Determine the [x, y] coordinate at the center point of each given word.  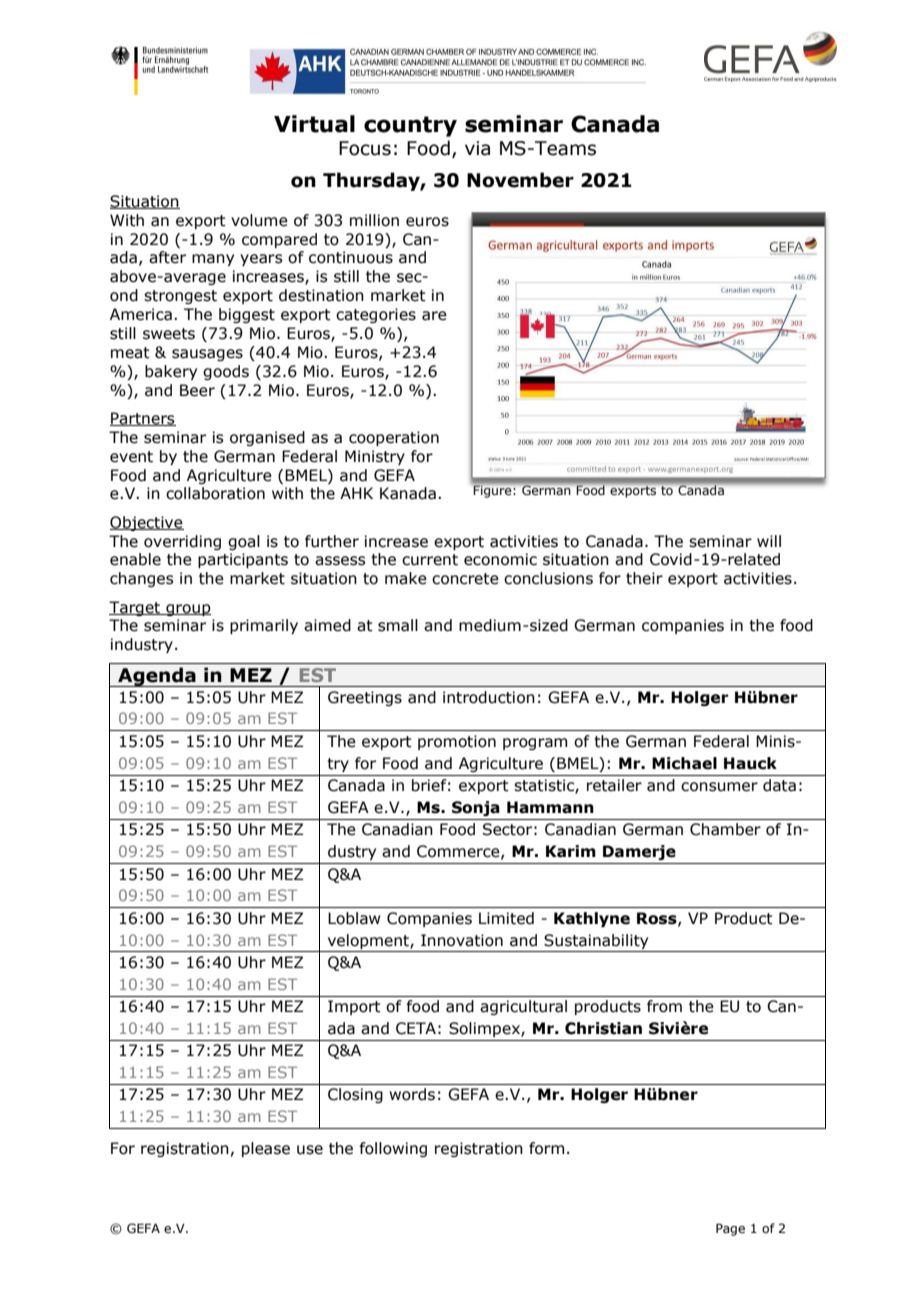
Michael [684, 763]
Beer [197, 390]
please [266, 1149]
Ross [658, 919]
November [520, 180]
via [477, 148]
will [769, 541]
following [393, 1149]
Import [354, 1007]
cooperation [394, 438]
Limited [506, 918]
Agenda [157, 677]
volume [259, 220]
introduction [489, 697]
